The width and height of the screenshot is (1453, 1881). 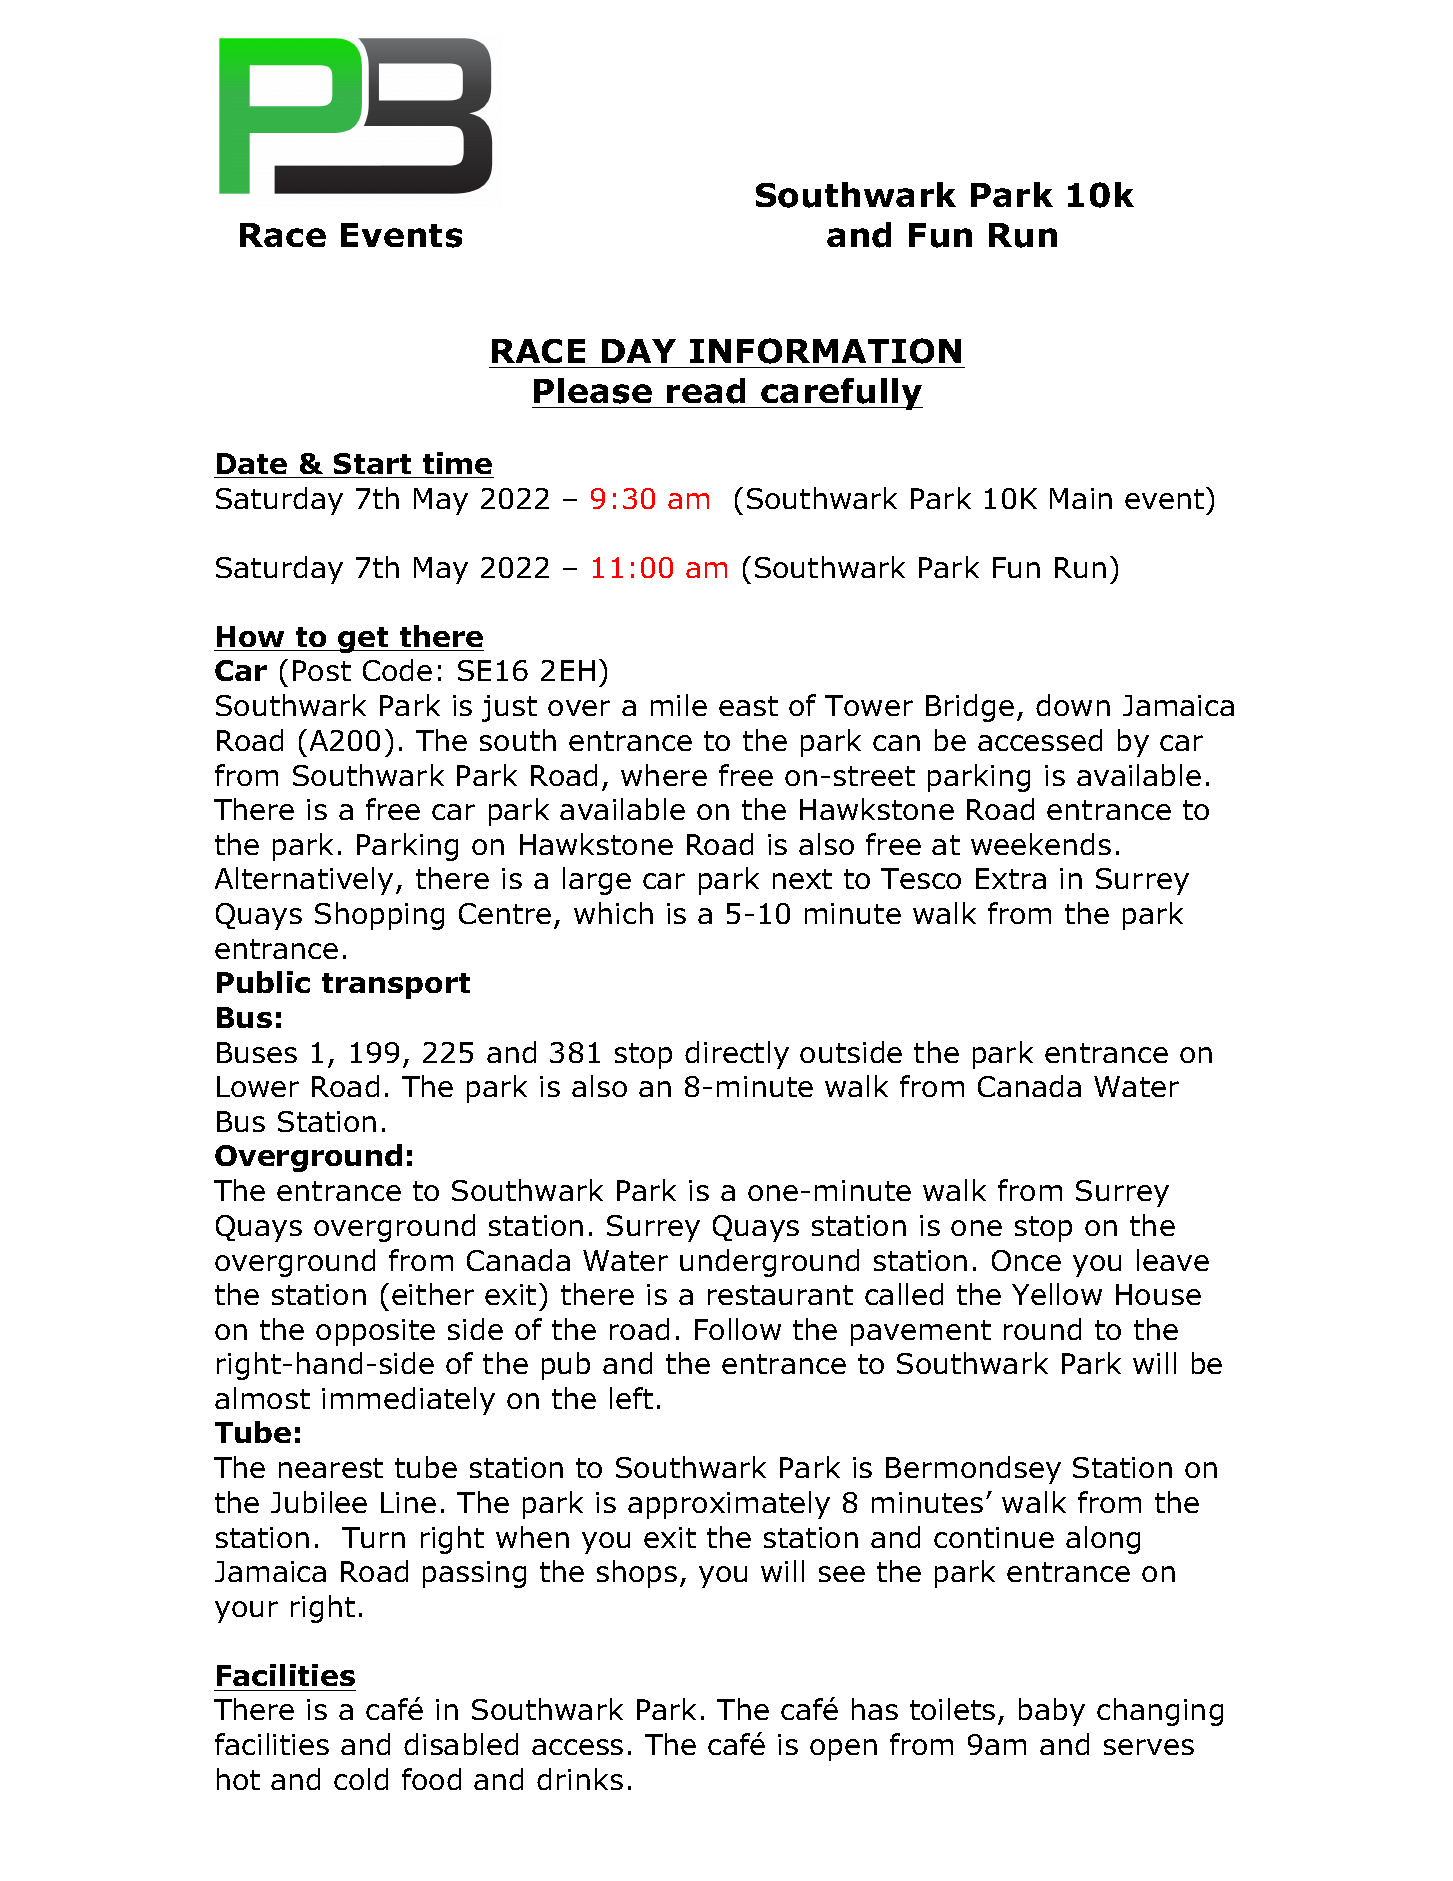 What do you see at coordinates (631, 1398) in the screenshot?
I see `left` at bounding box center [631, 1398].
